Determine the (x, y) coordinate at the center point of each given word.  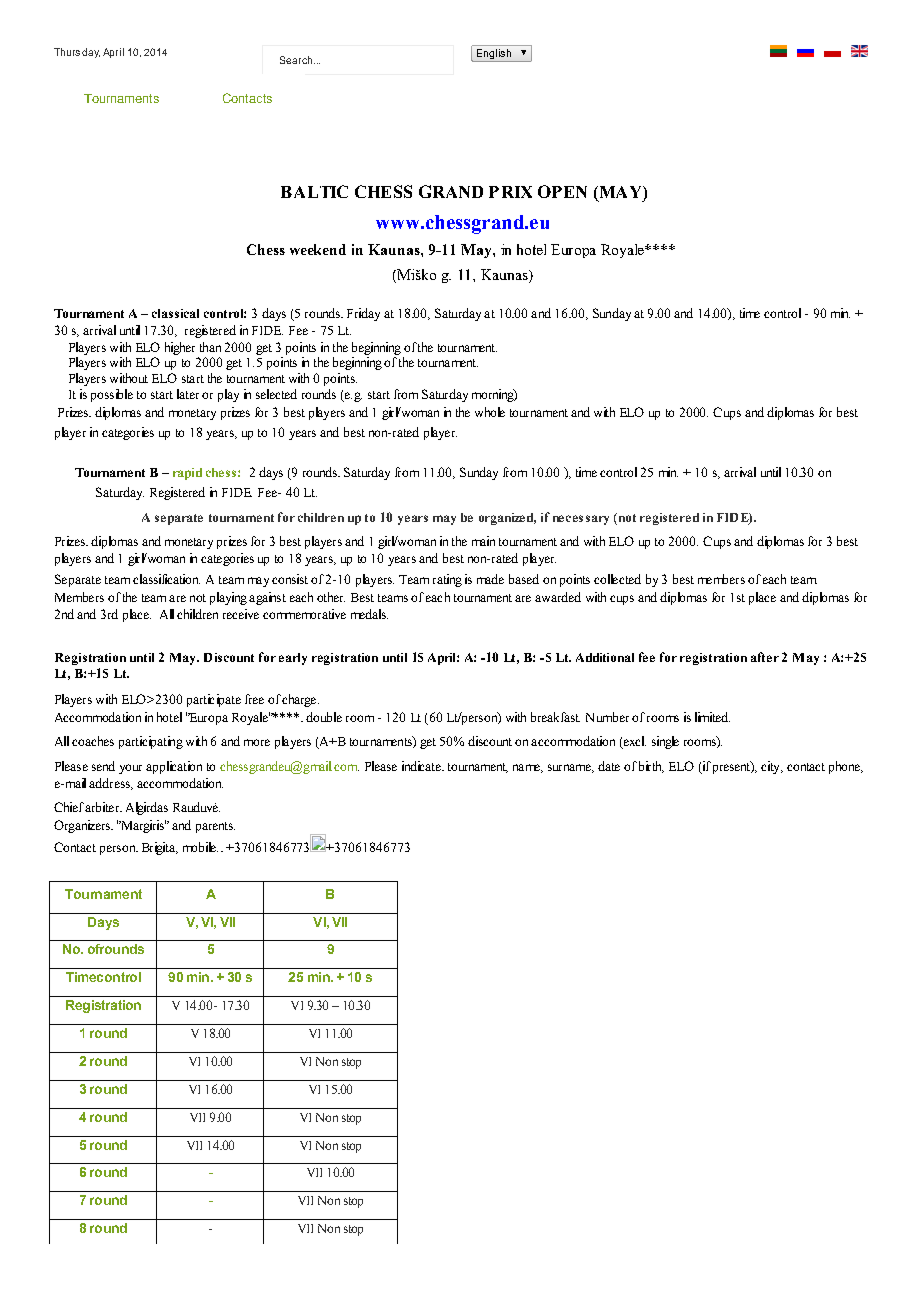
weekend (318, 249)
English (494, 55)
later (188, 394)
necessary (581, 520)
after (765, 657)
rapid (187, 474)
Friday (363, 314)
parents (215, 827)
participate (214, 700)
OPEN (562, 191)
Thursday (77, 53)
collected (617, 579)
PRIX (510, 192)
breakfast (555, 717)
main (483, 541)
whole (490, 412)
